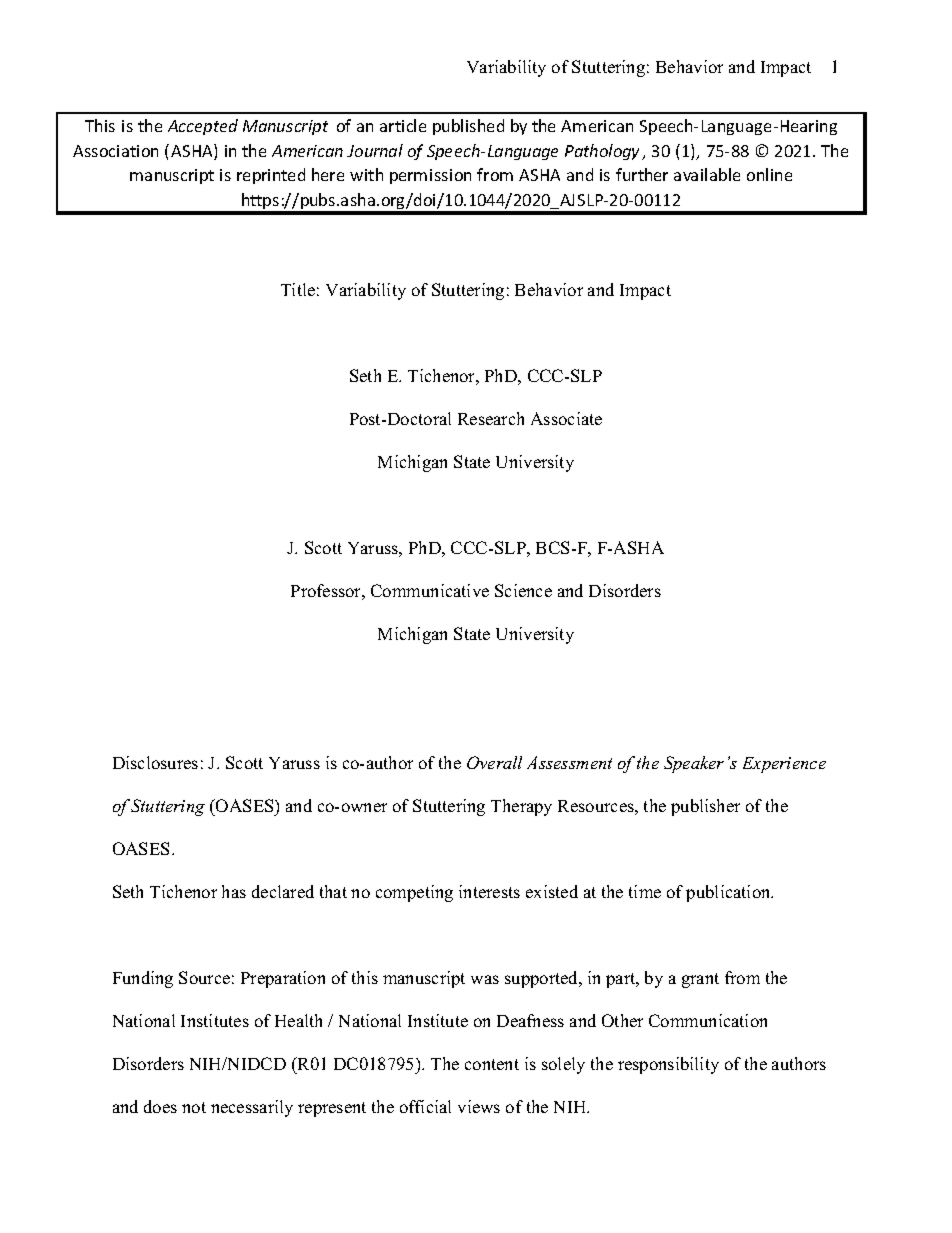  What do you see at coordinates (707, 174) in the screenshot?
I see `available` at bounding box center [707, 174].
